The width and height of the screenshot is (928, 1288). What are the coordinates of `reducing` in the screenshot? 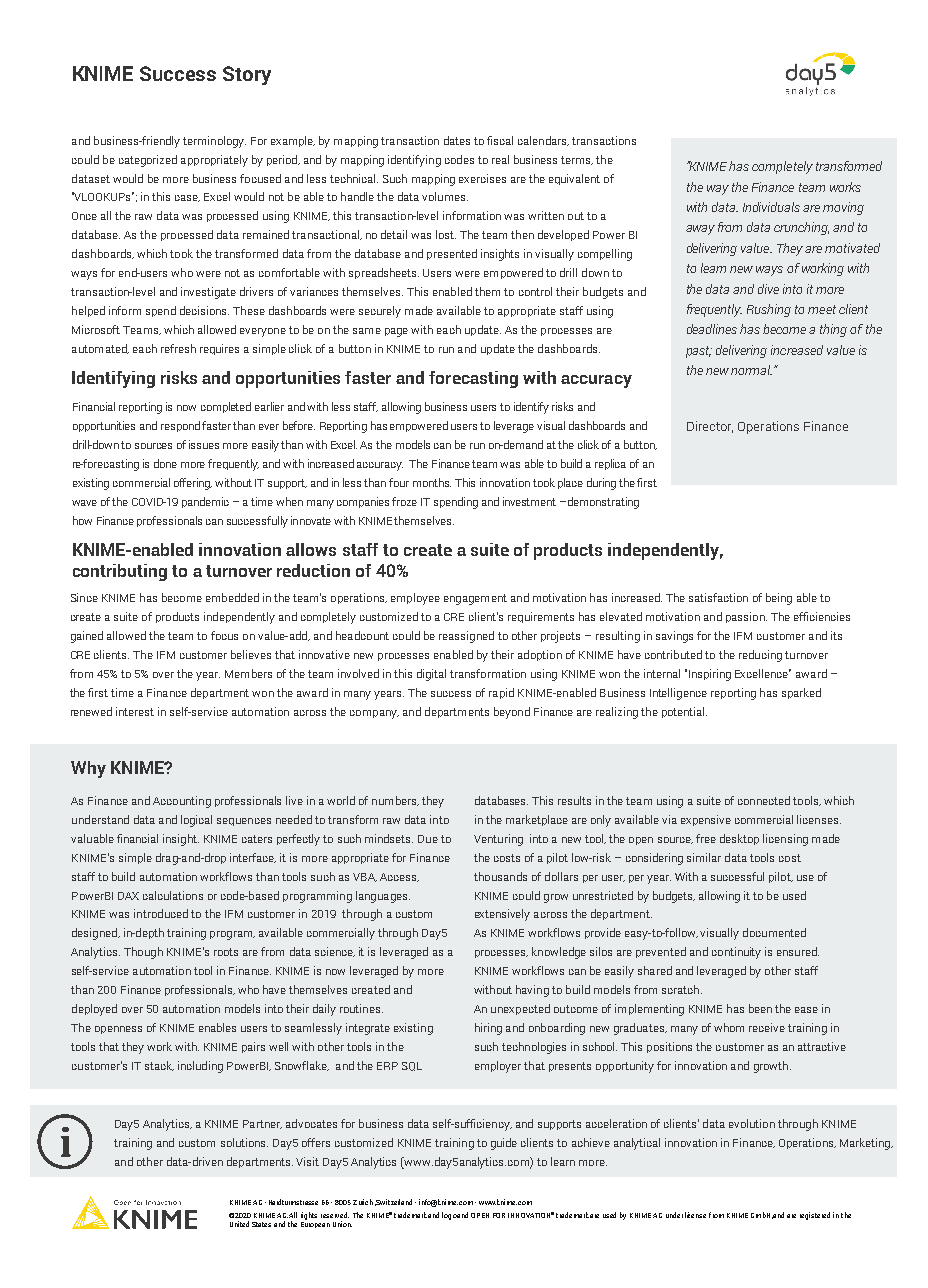 It's located at (760, 656).
